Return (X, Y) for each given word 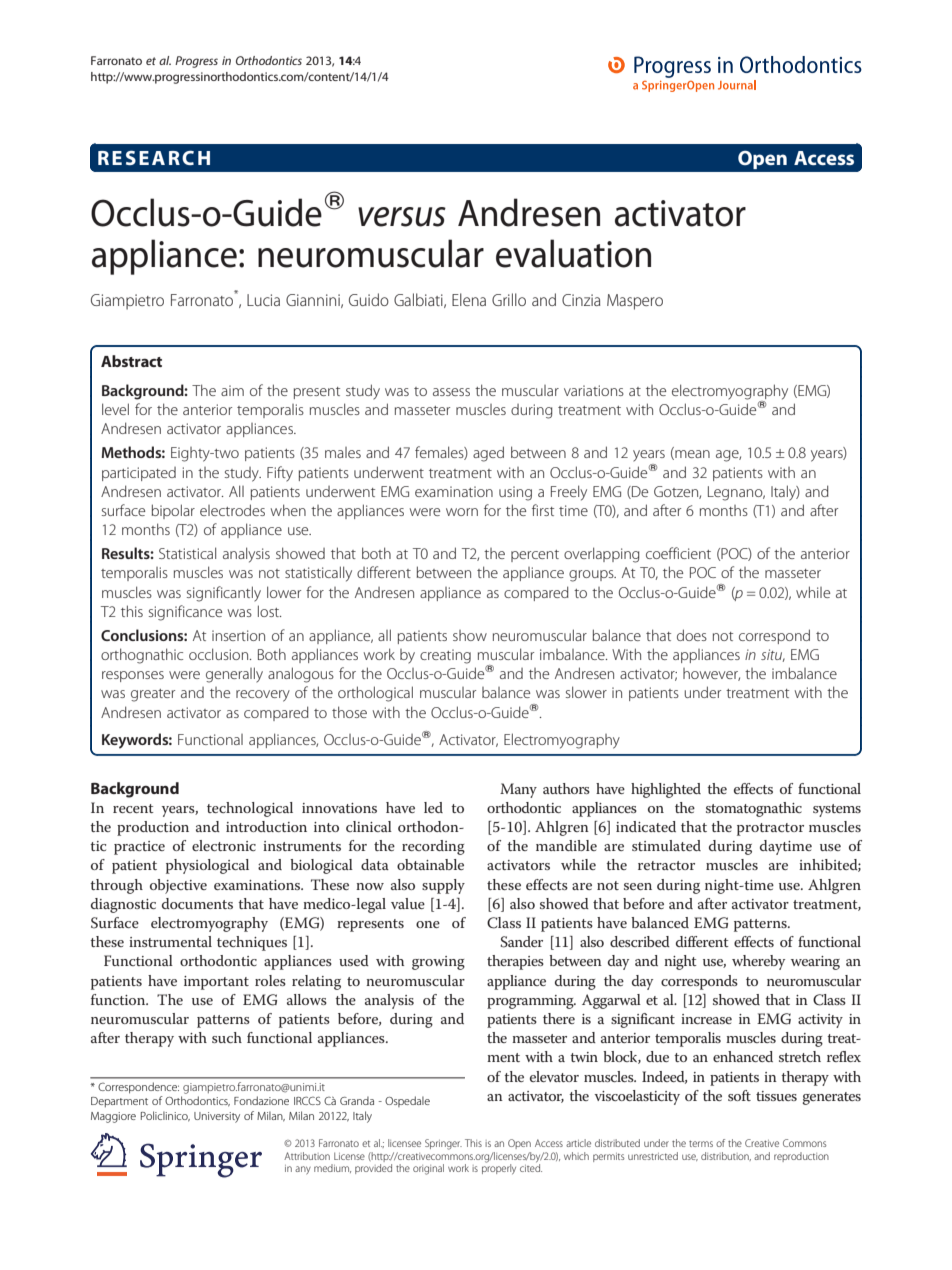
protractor (770, 829)
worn (462, 512)
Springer (443, 1144)
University (217, 1117)
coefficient (678, 553)
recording (433, 847)
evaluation (573, 253)
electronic (224, 845)
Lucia (263, 300)
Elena (469, 299)
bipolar (173, 511)
